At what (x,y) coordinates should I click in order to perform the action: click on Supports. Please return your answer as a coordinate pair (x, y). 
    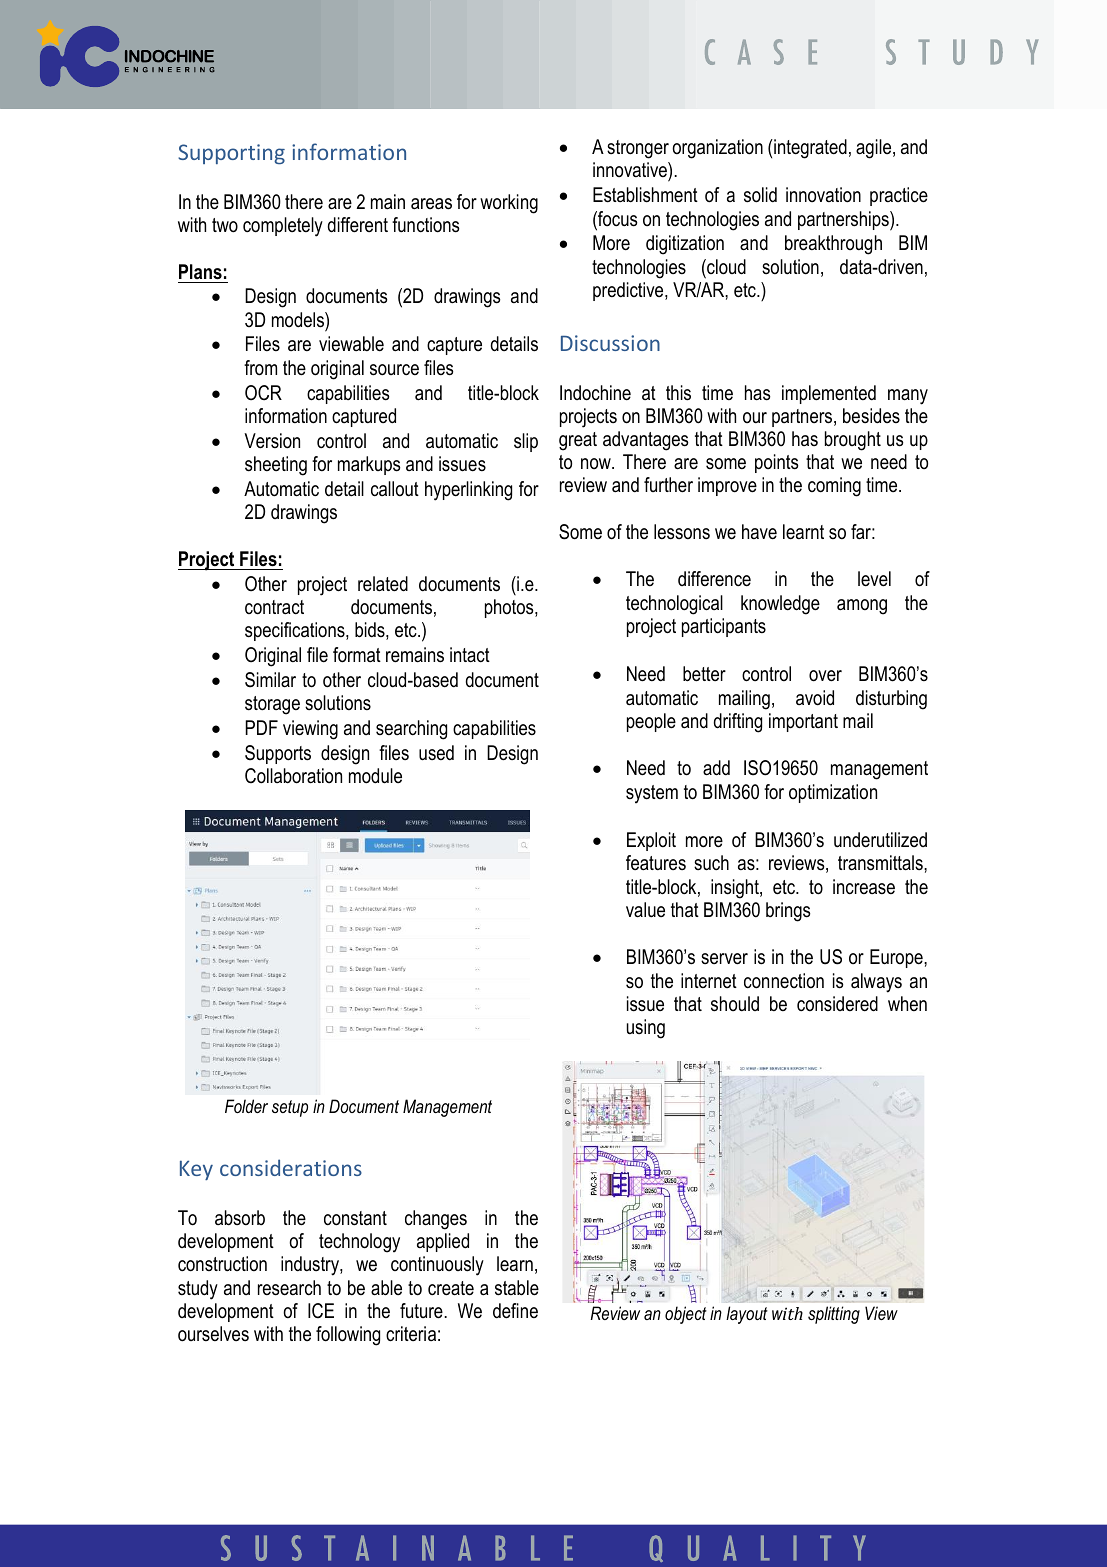
    Looking at the image, I should click on (278, 754).
